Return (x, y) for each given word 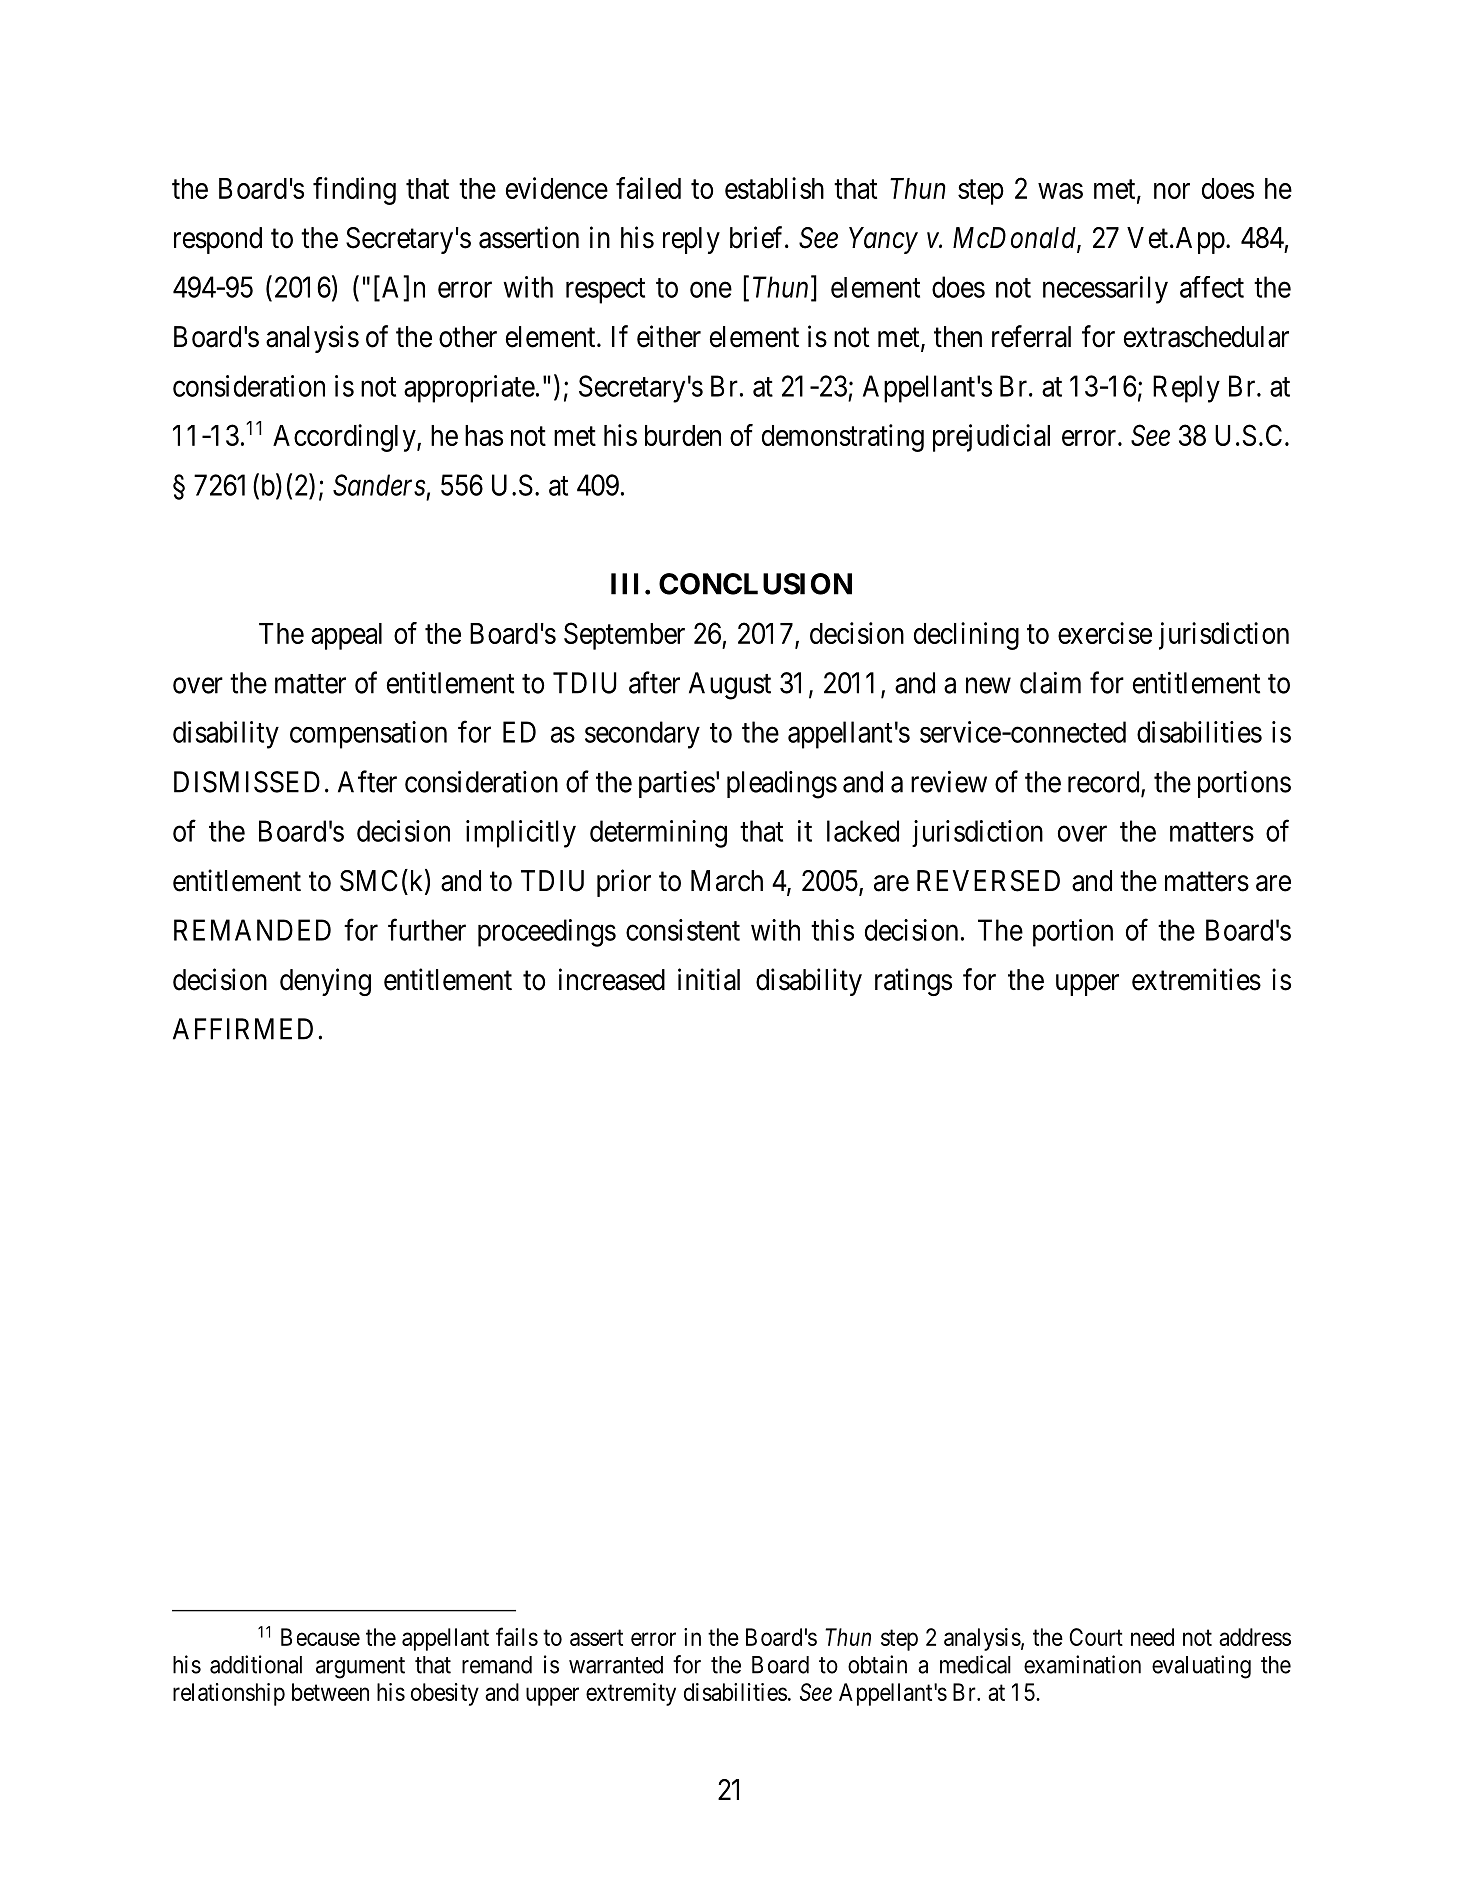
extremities (1196, 979)
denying (325, 982)
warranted (616, 1665)
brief (758, 237)
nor (1172, 191)
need (1152, 1637)
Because (320, 1637)
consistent (683, 930)
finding (354, 191)
